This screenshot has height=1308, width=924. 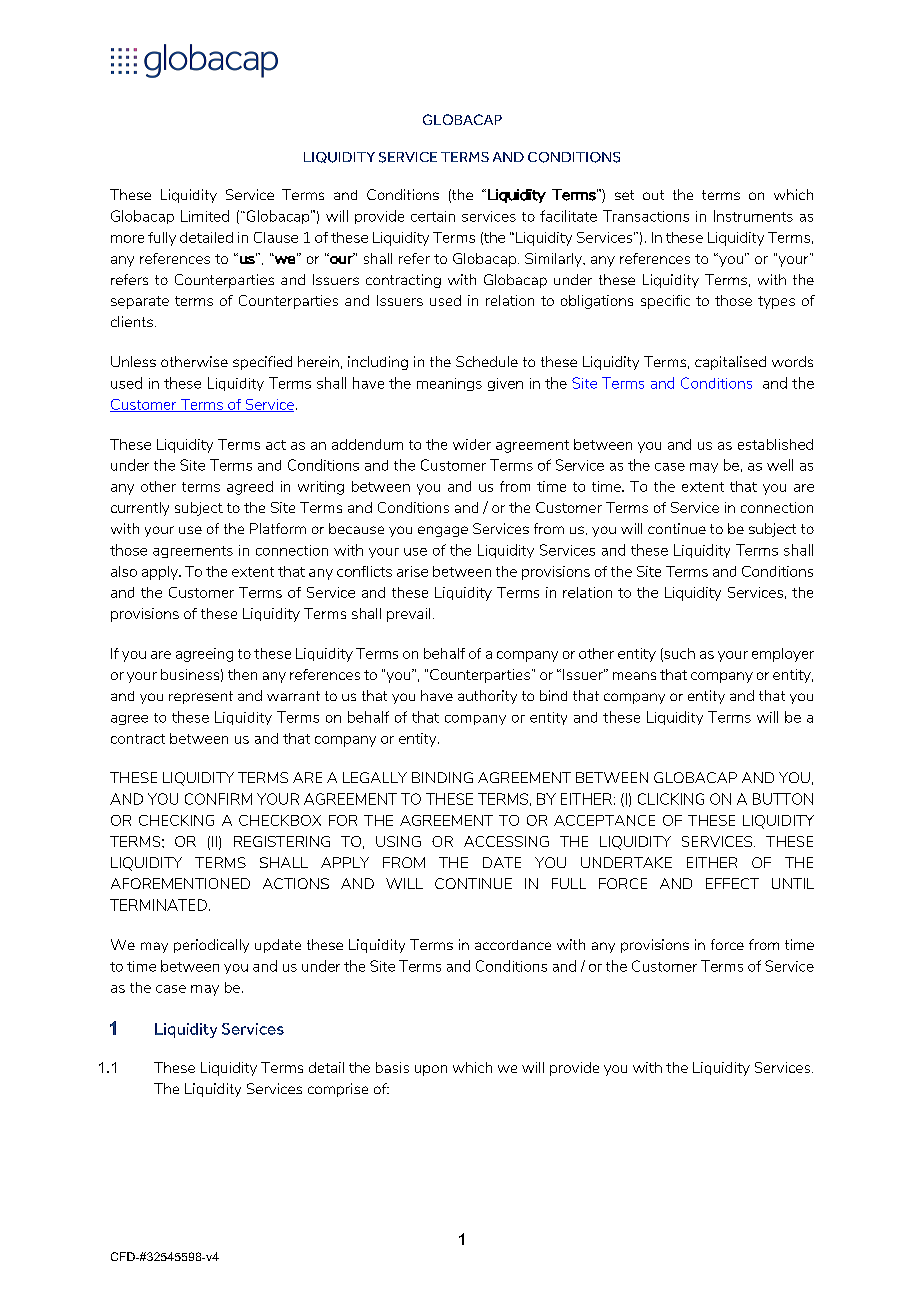 What do you see at coordinates (242, 674) in the screenshot?
I see `then` at bounding box center [242, 674].
